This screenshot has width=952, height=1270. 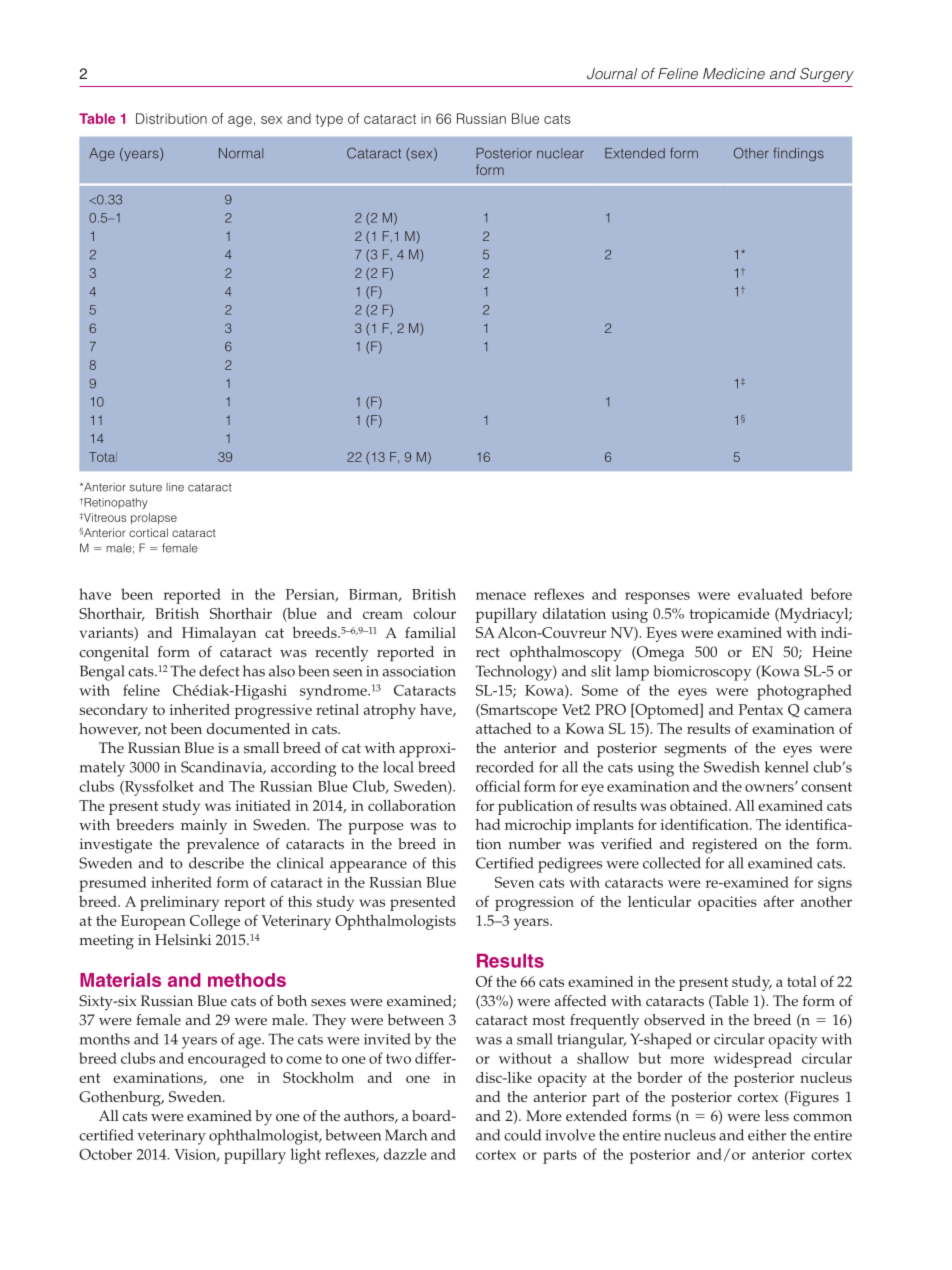 I want to click on suture, so click(x=146, y=487).
